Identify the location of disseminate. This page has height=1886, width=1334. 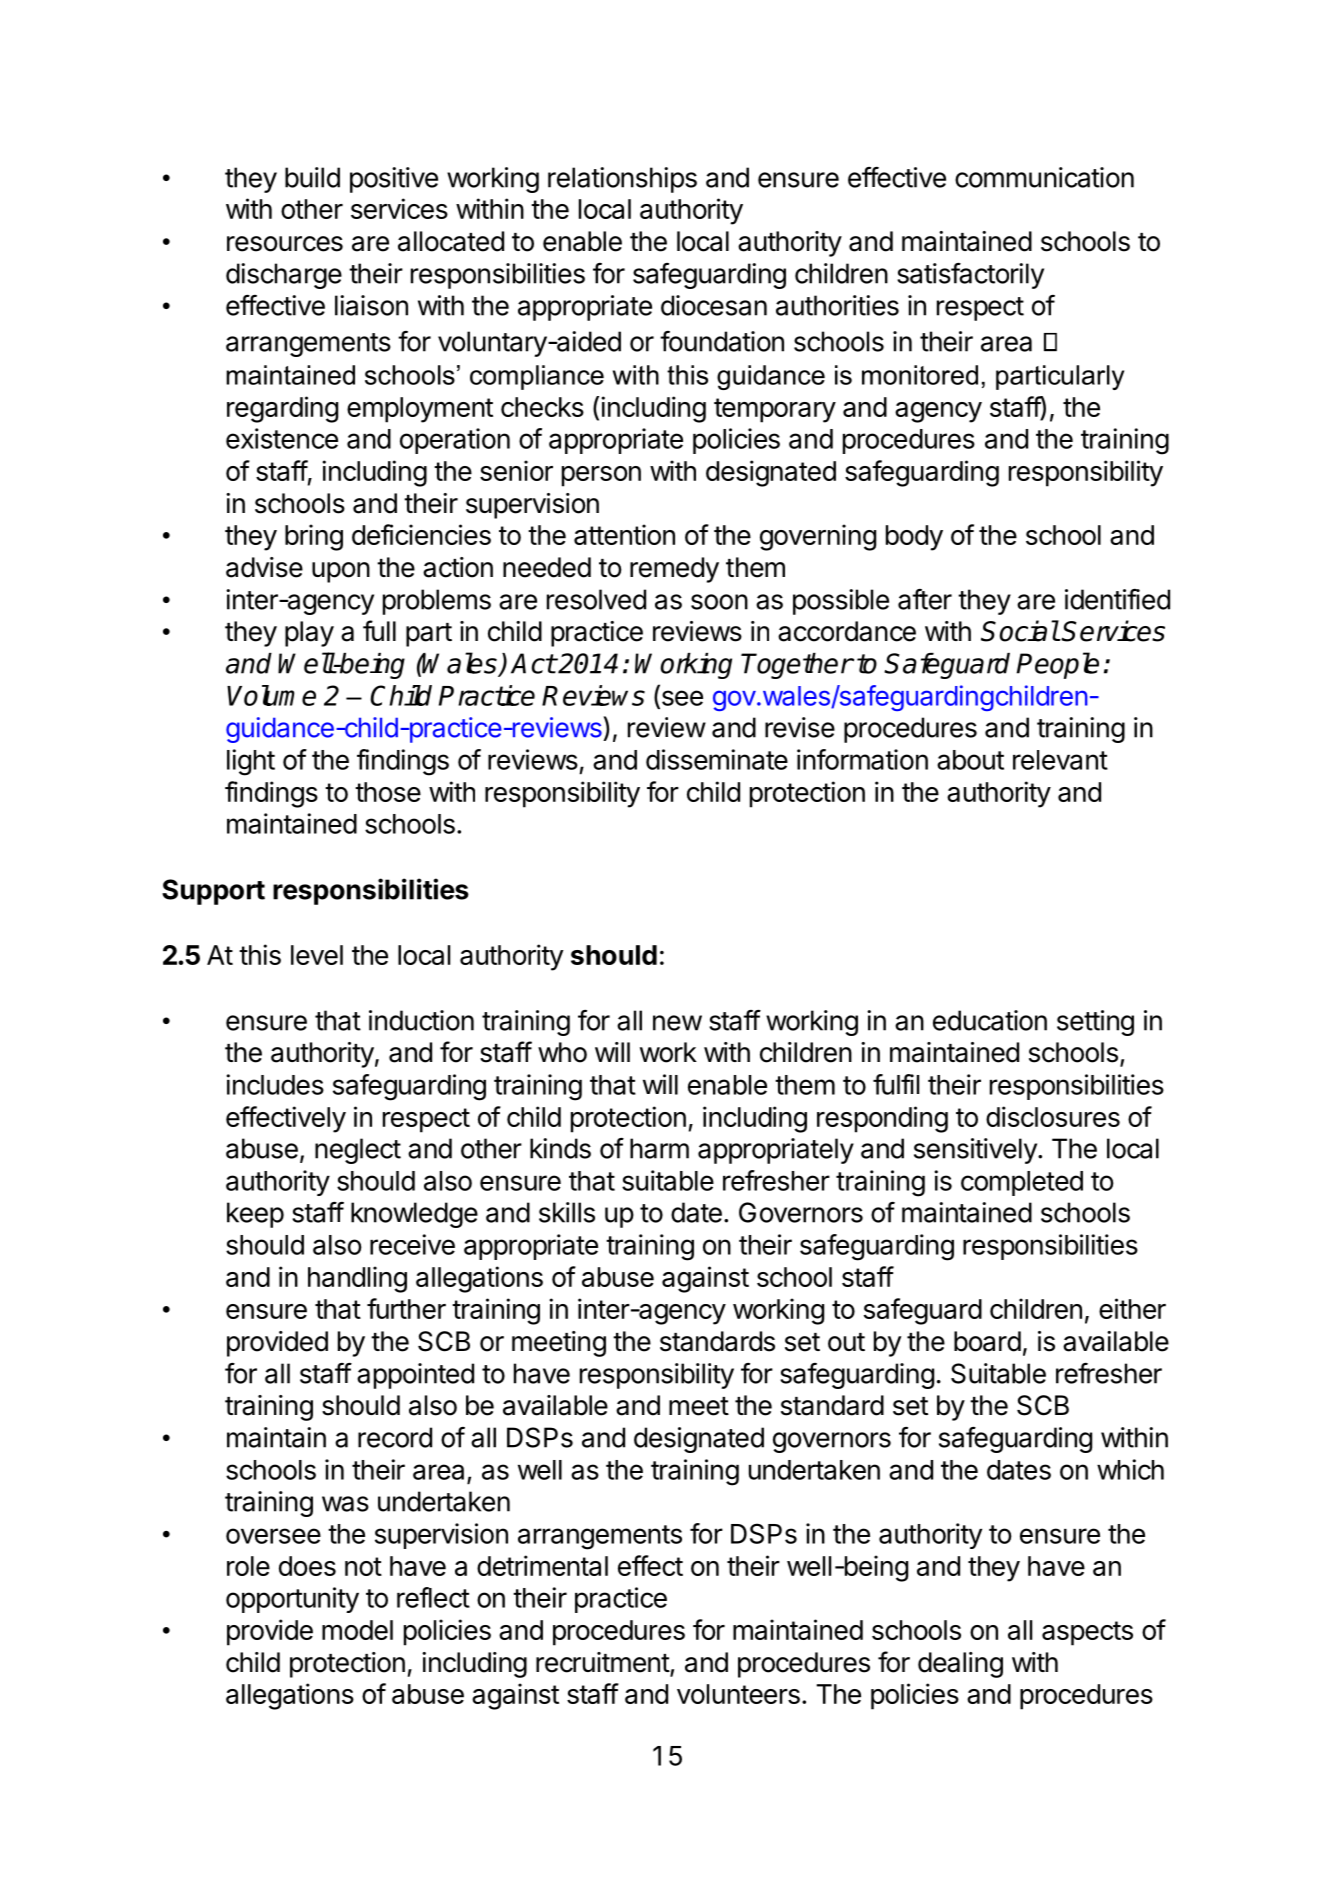
(717, 759).
